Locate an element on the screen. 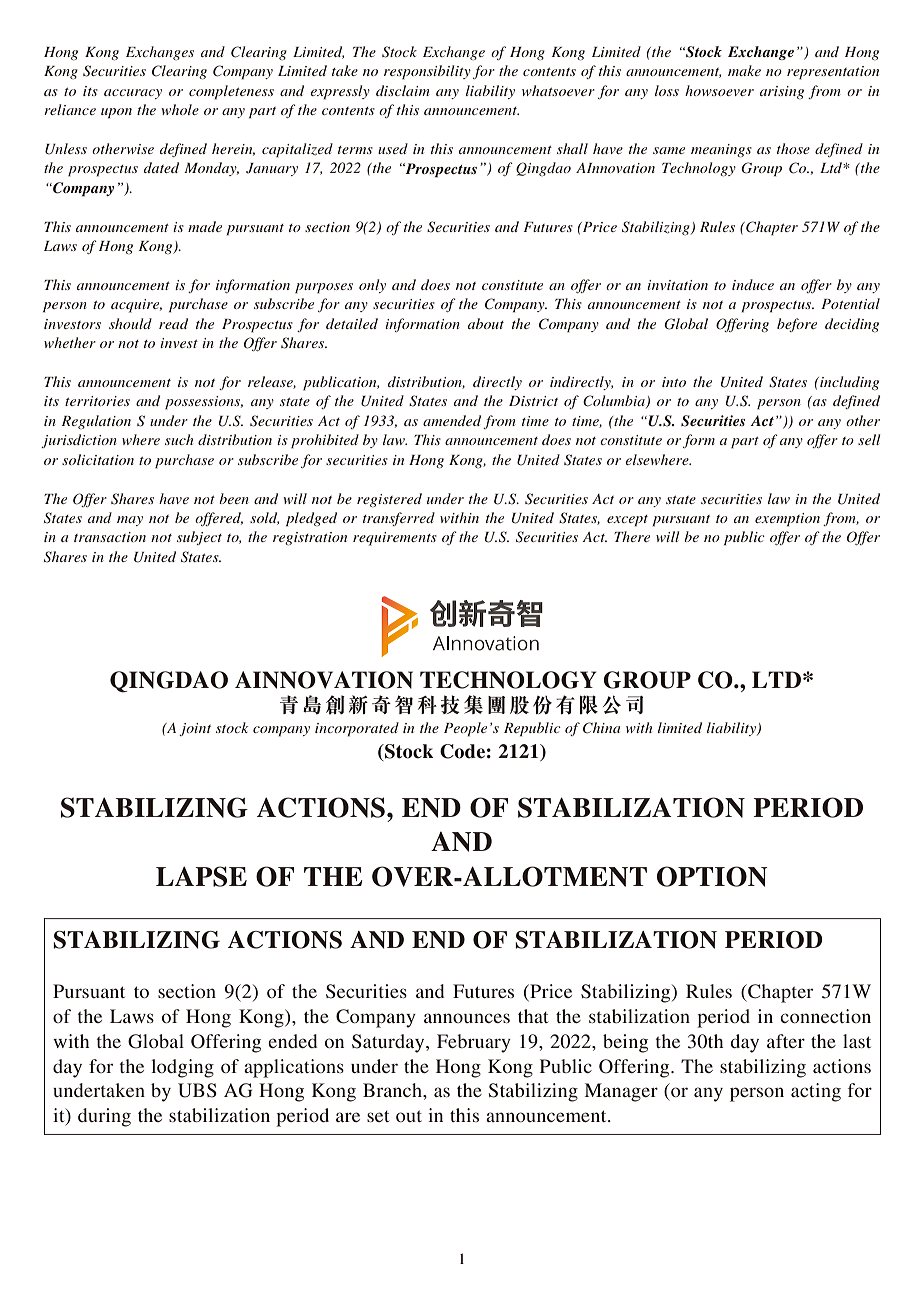 The height and width of the screenshot is (1308, 924). exemption is located at coordinates (787, 520).
